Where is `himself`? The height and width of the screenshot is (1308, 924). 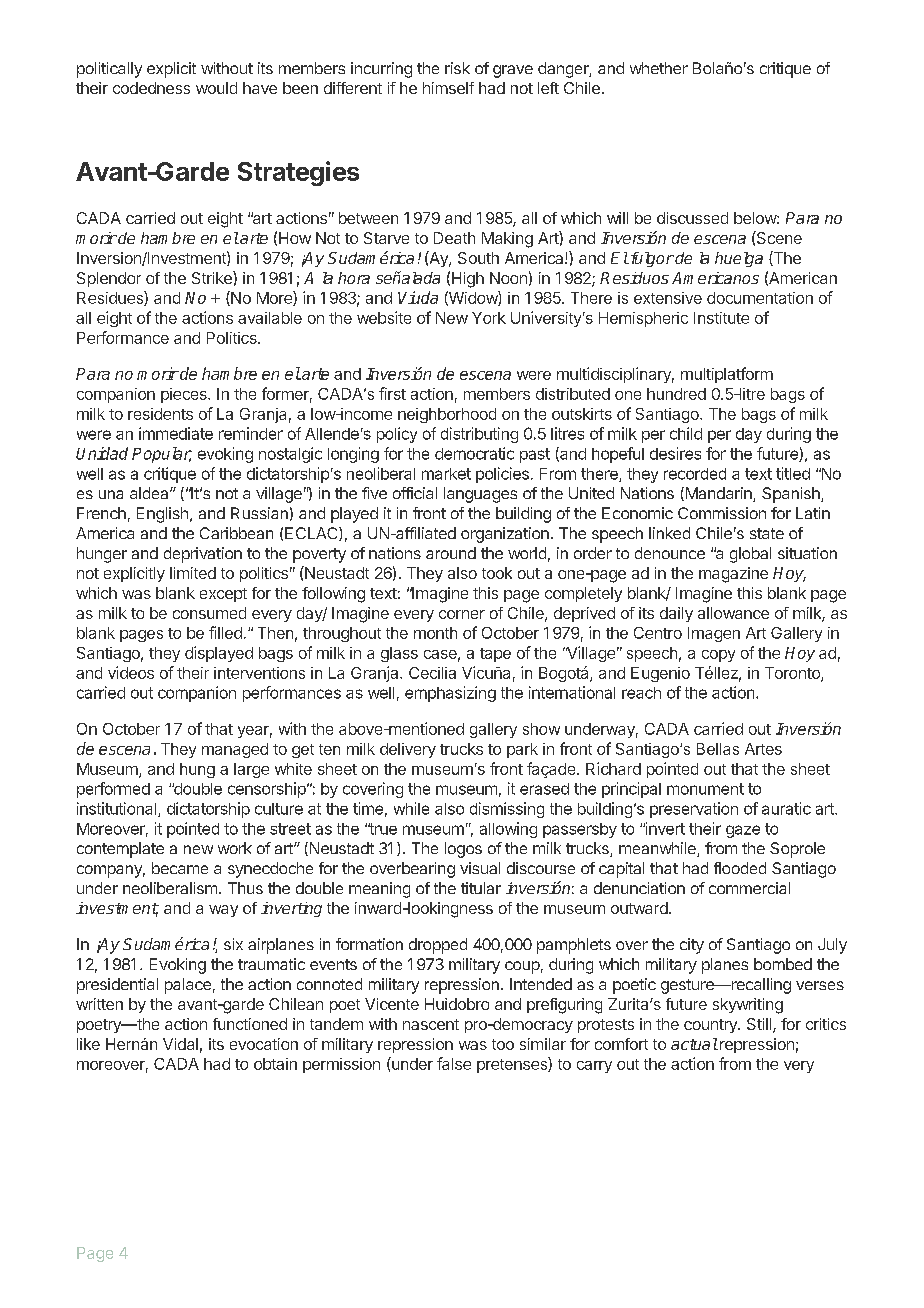
himself is located at coordinates (448, 88).
